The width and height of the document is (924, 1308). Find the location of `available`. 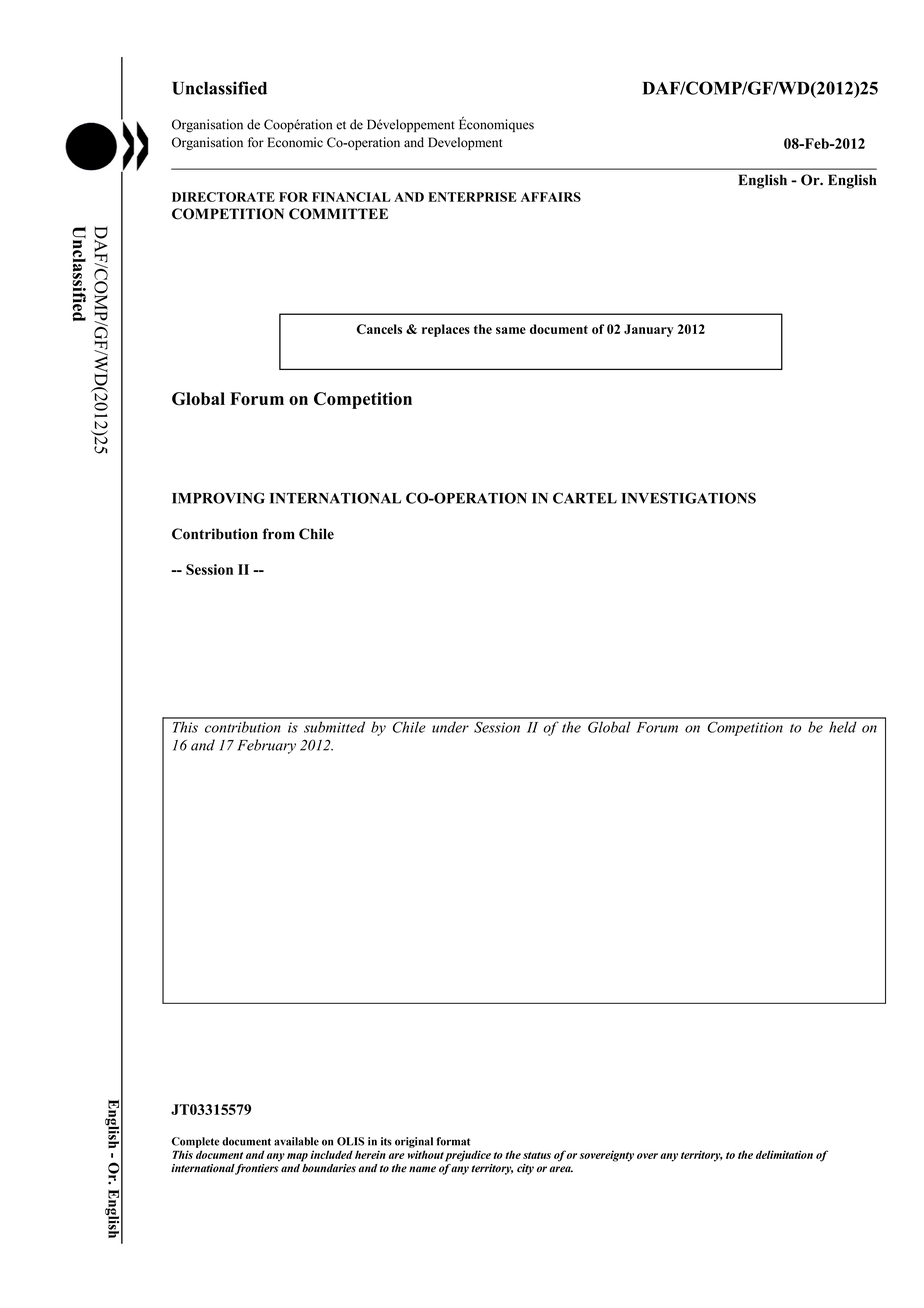

available is located at coordinates (296, 1141).
